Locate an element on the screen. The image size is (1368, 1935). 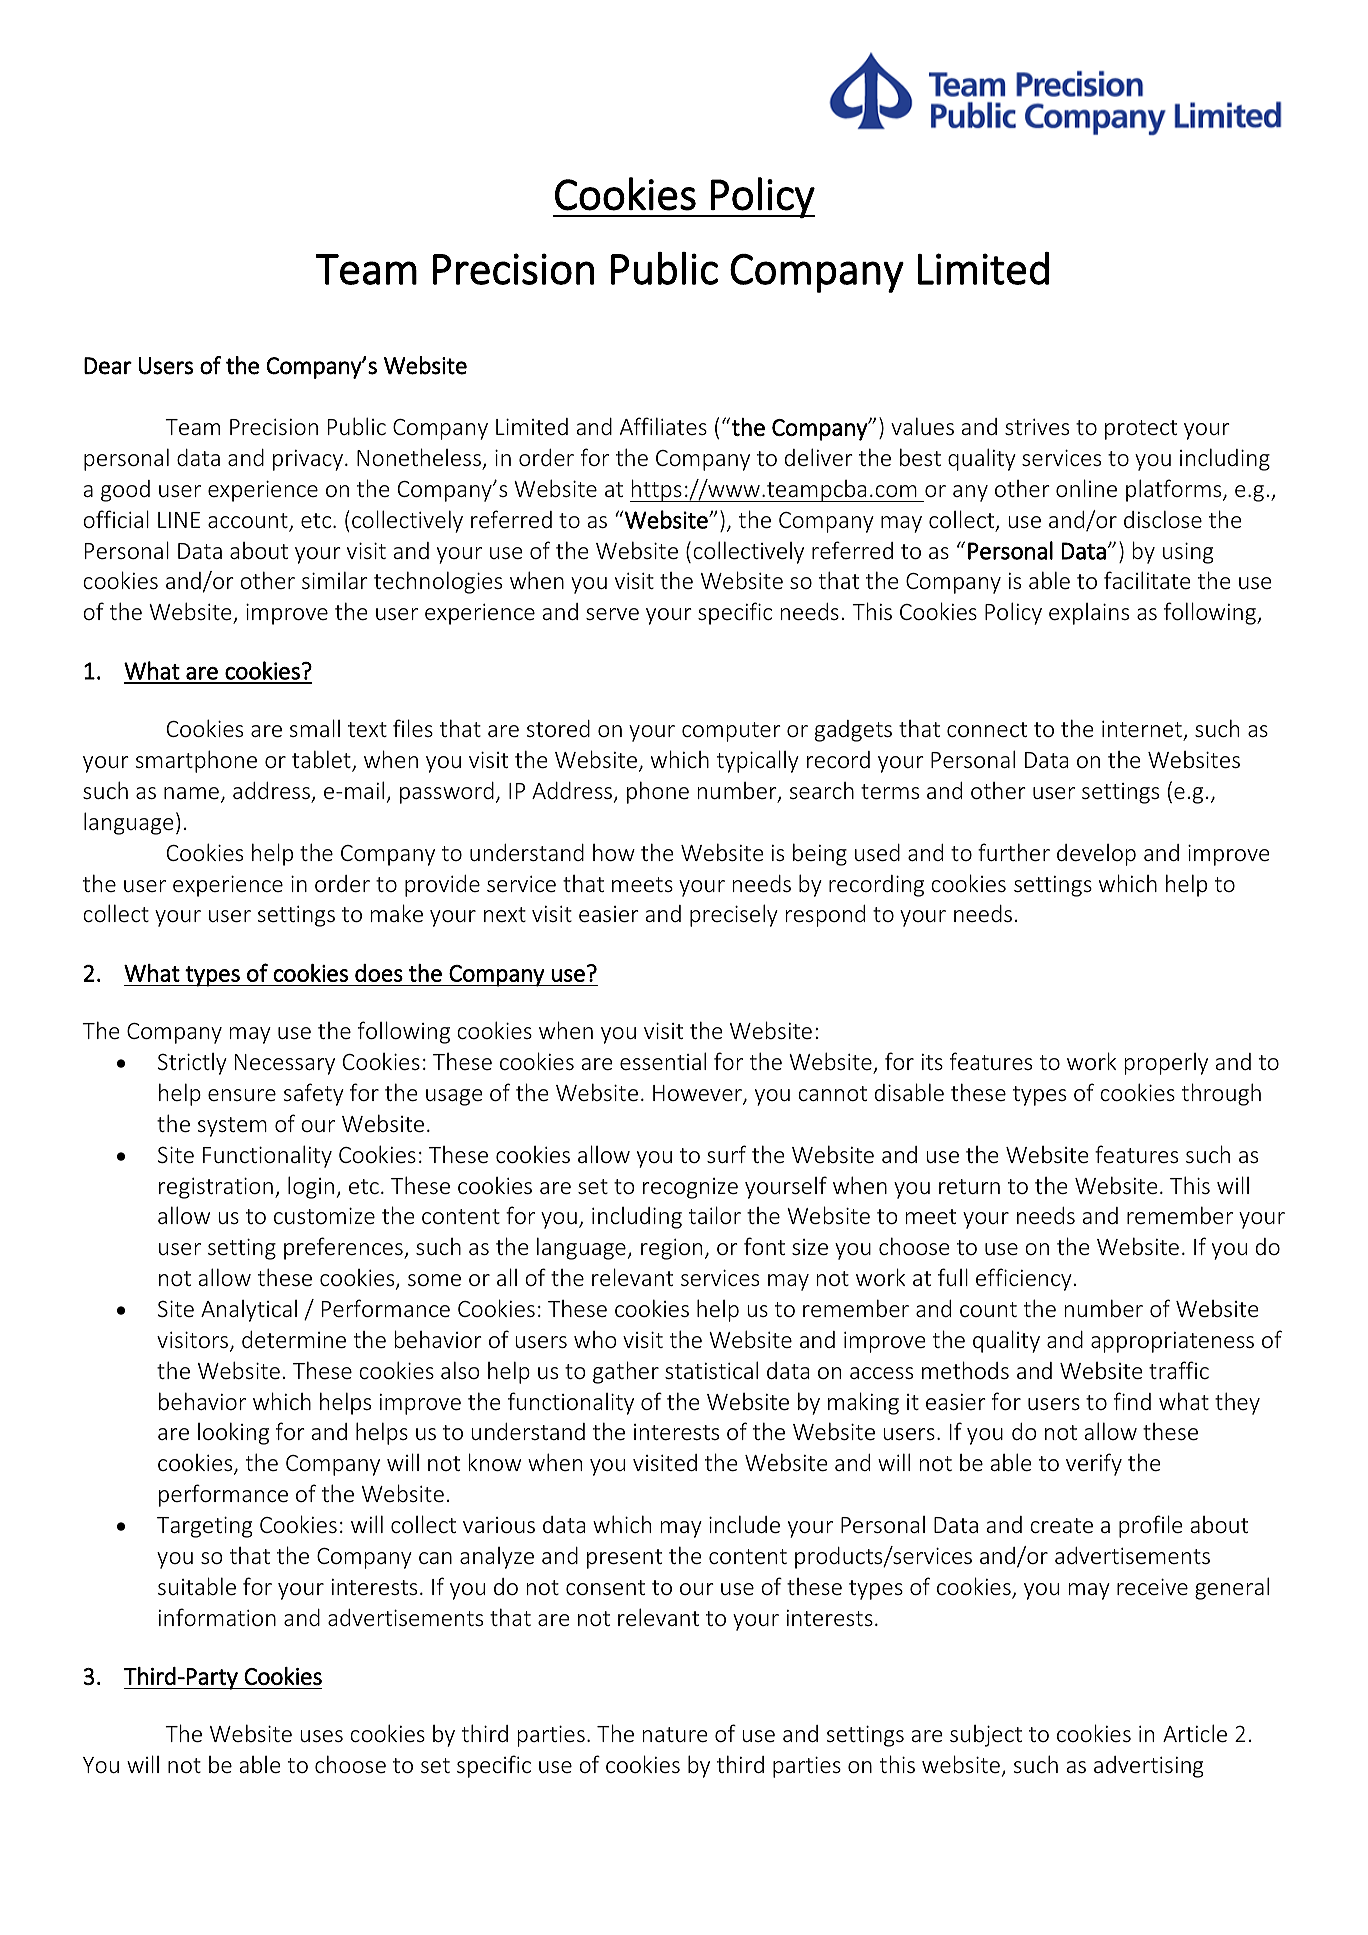
protect is located at coordinates (1141, 430).
